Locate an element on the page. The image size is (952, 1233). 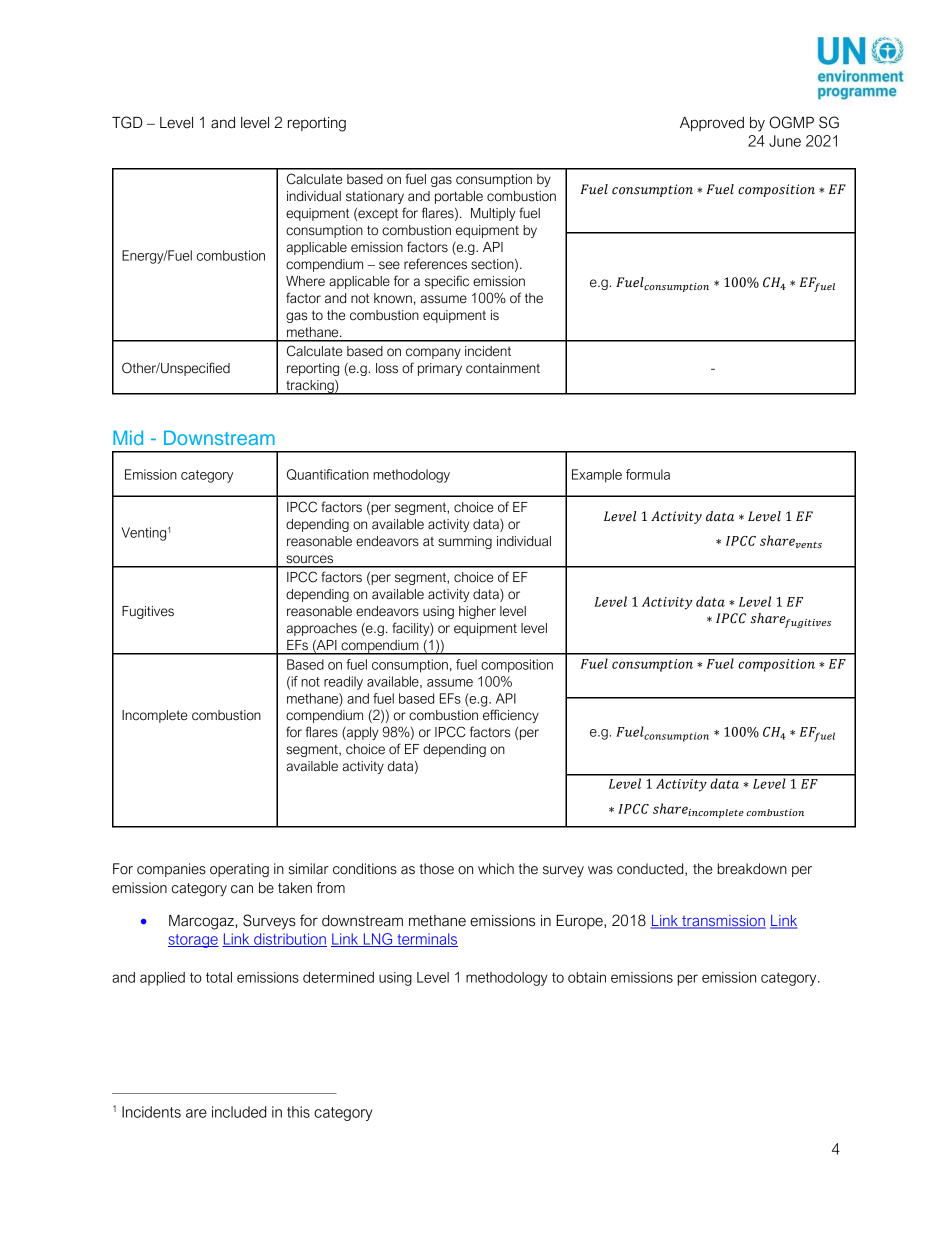
Mid is located at coordinates (128, 437).
